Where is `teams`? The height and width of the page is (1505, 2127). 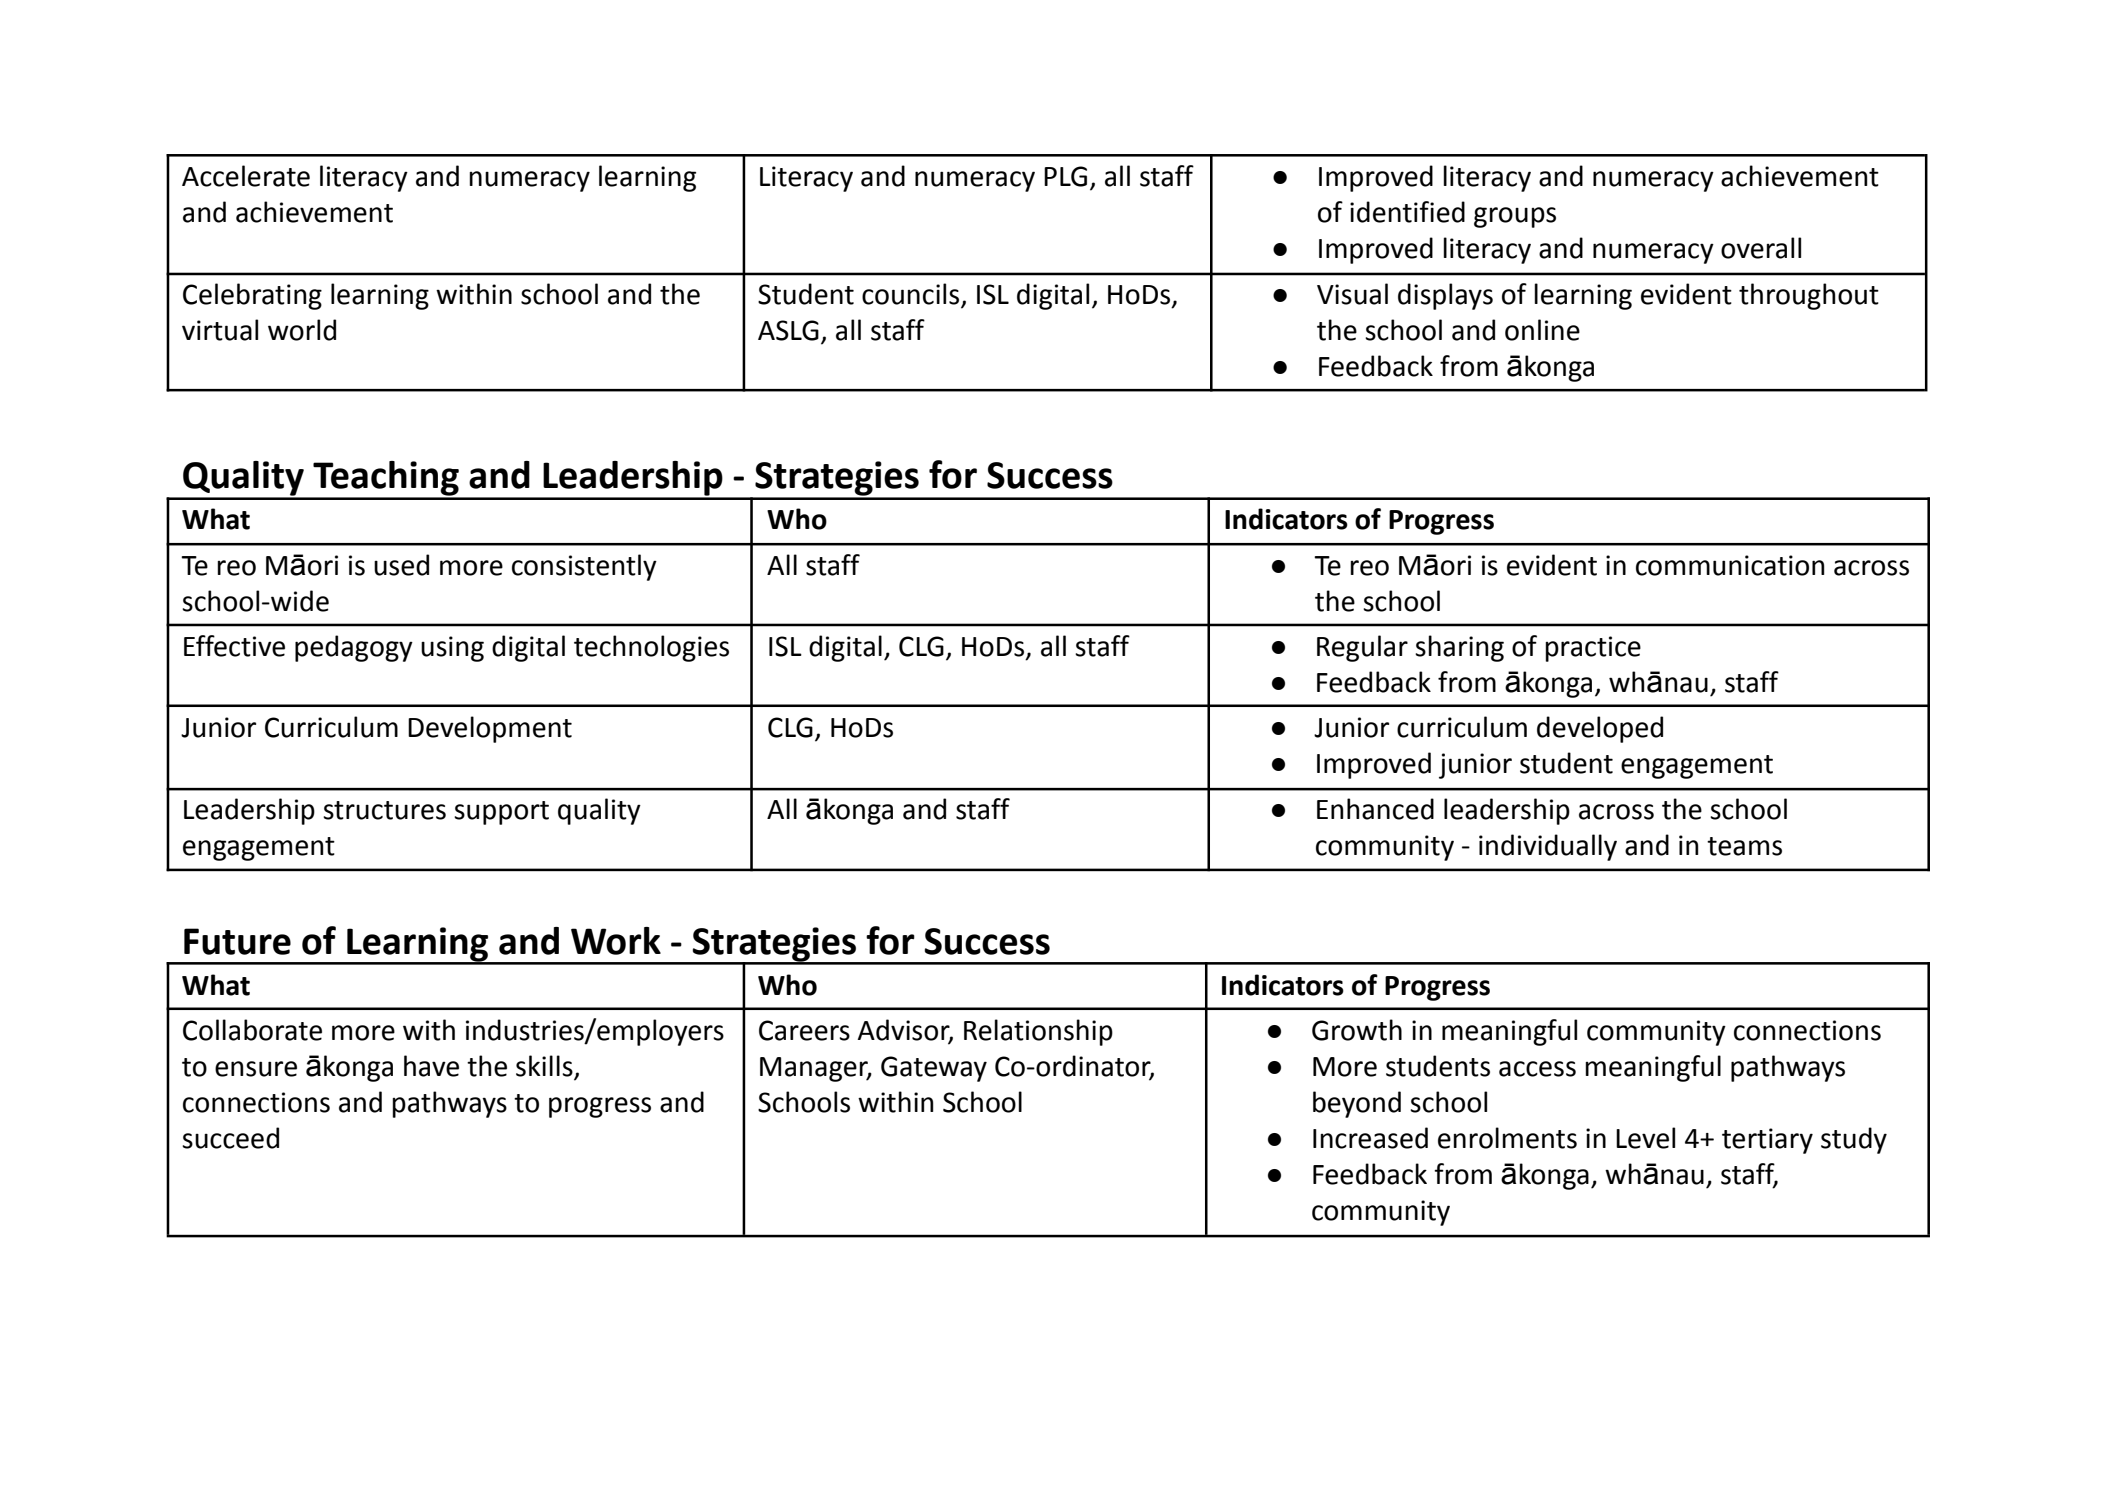
teams is located at coordinates (1744, 846).
